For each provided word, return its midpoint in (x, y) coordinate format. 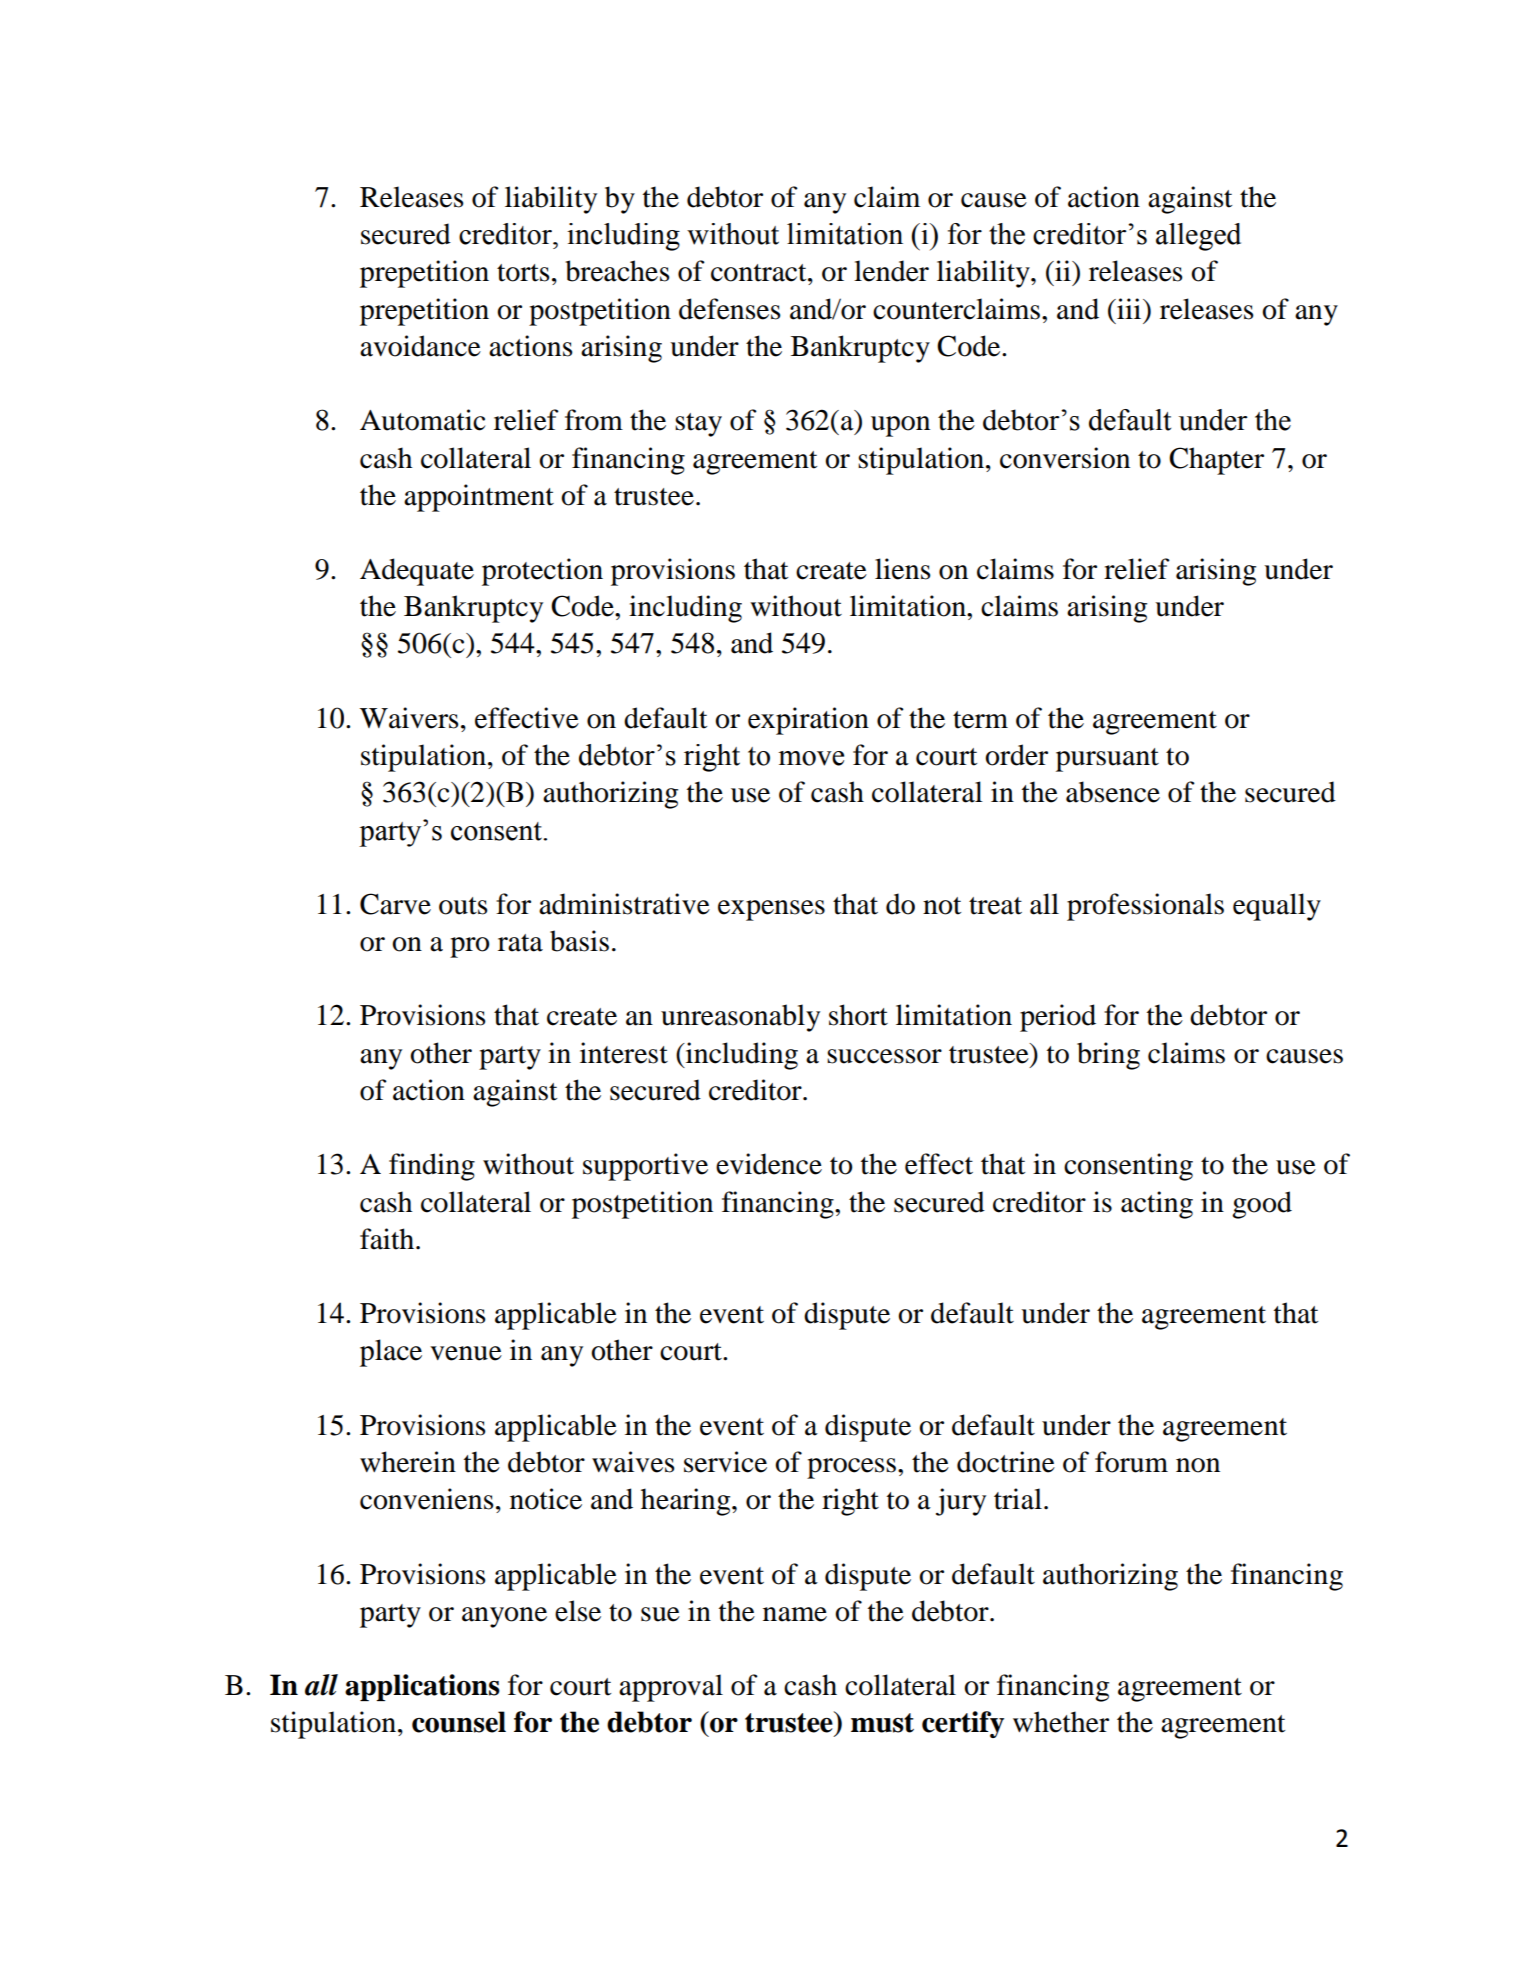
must (882, 1723)
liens (903, 569)
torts (523, 273)
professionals (1145, 907)
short (858, 1015)
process (853, 1468)
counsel (459, 1722)
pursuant (1107, 760)
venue (466, 1353)
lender (891, 271)
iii (1129, 308)
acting (1157, 1205)
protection (542, 572)
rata (520, 943)
